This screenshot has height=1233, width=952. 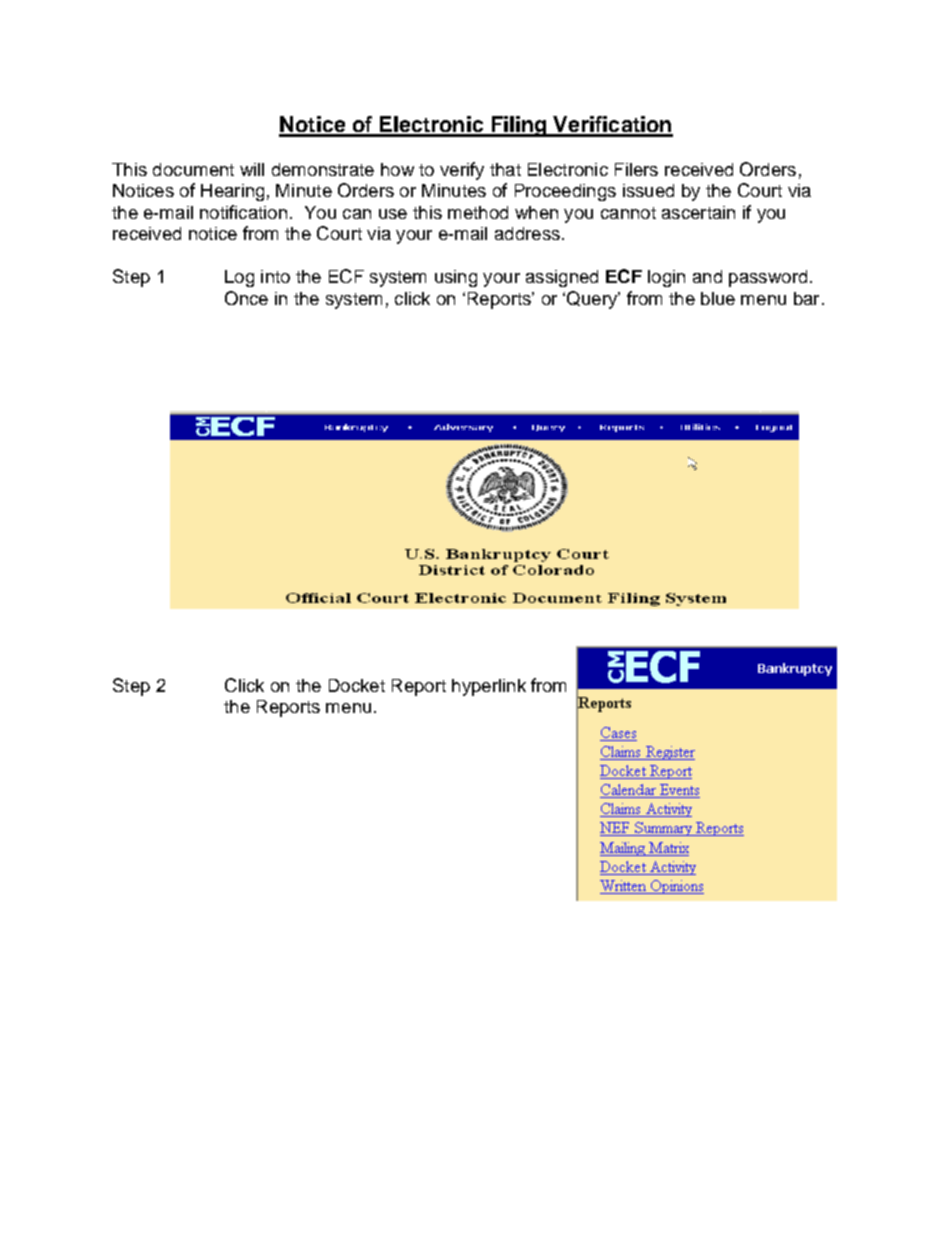 What do you see at coordinates (636, 169) in the screenshot?
I see `Filers` at bounding box center [636, 169].
